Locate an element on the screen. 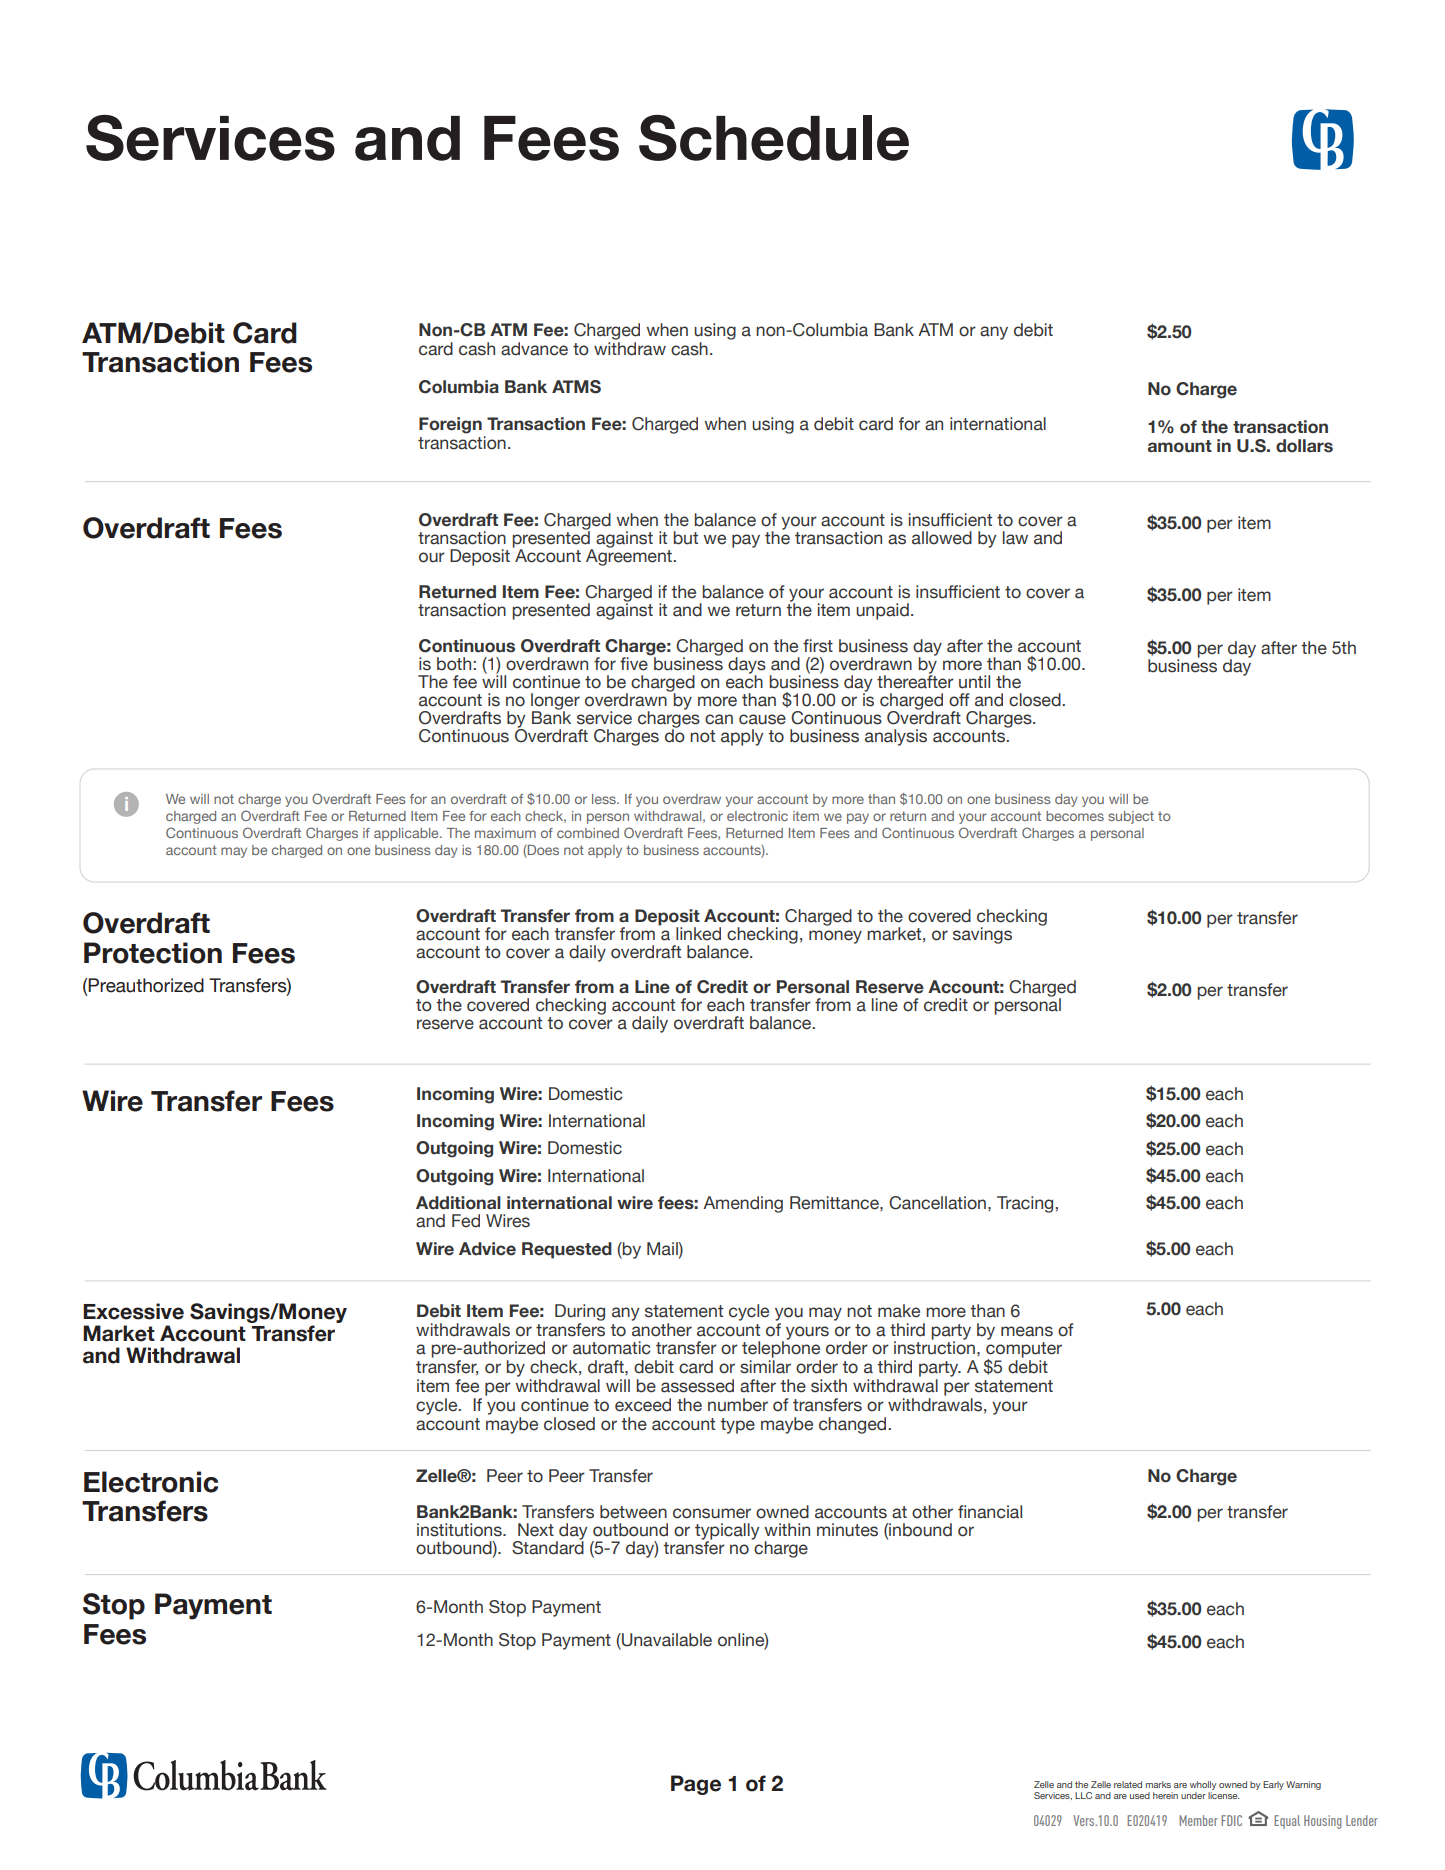 This screenshot has height=1870, width=1445. institutions is located at coordinates (460, 1530).
